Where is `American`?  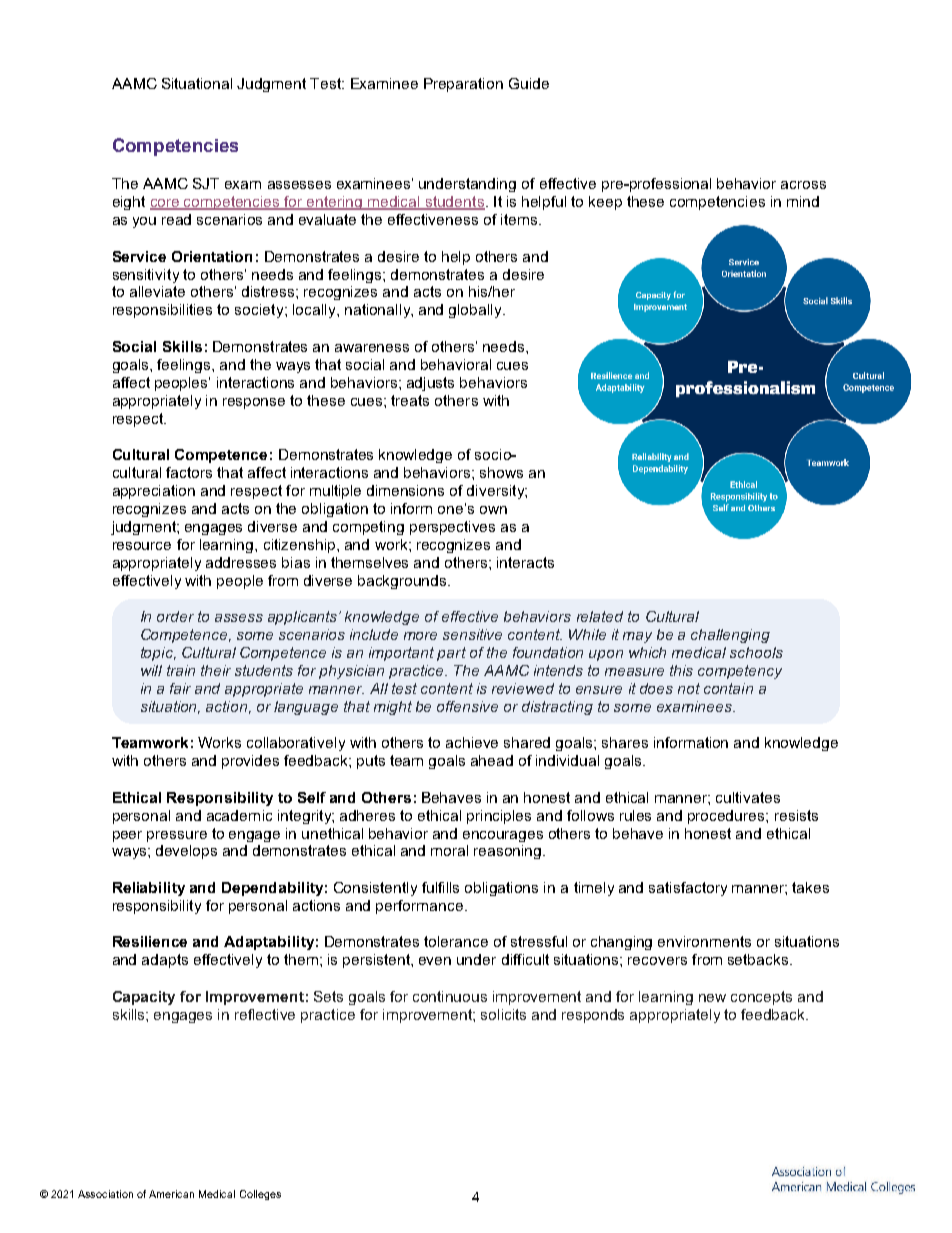 American is located at coordinates (171, 1194).
